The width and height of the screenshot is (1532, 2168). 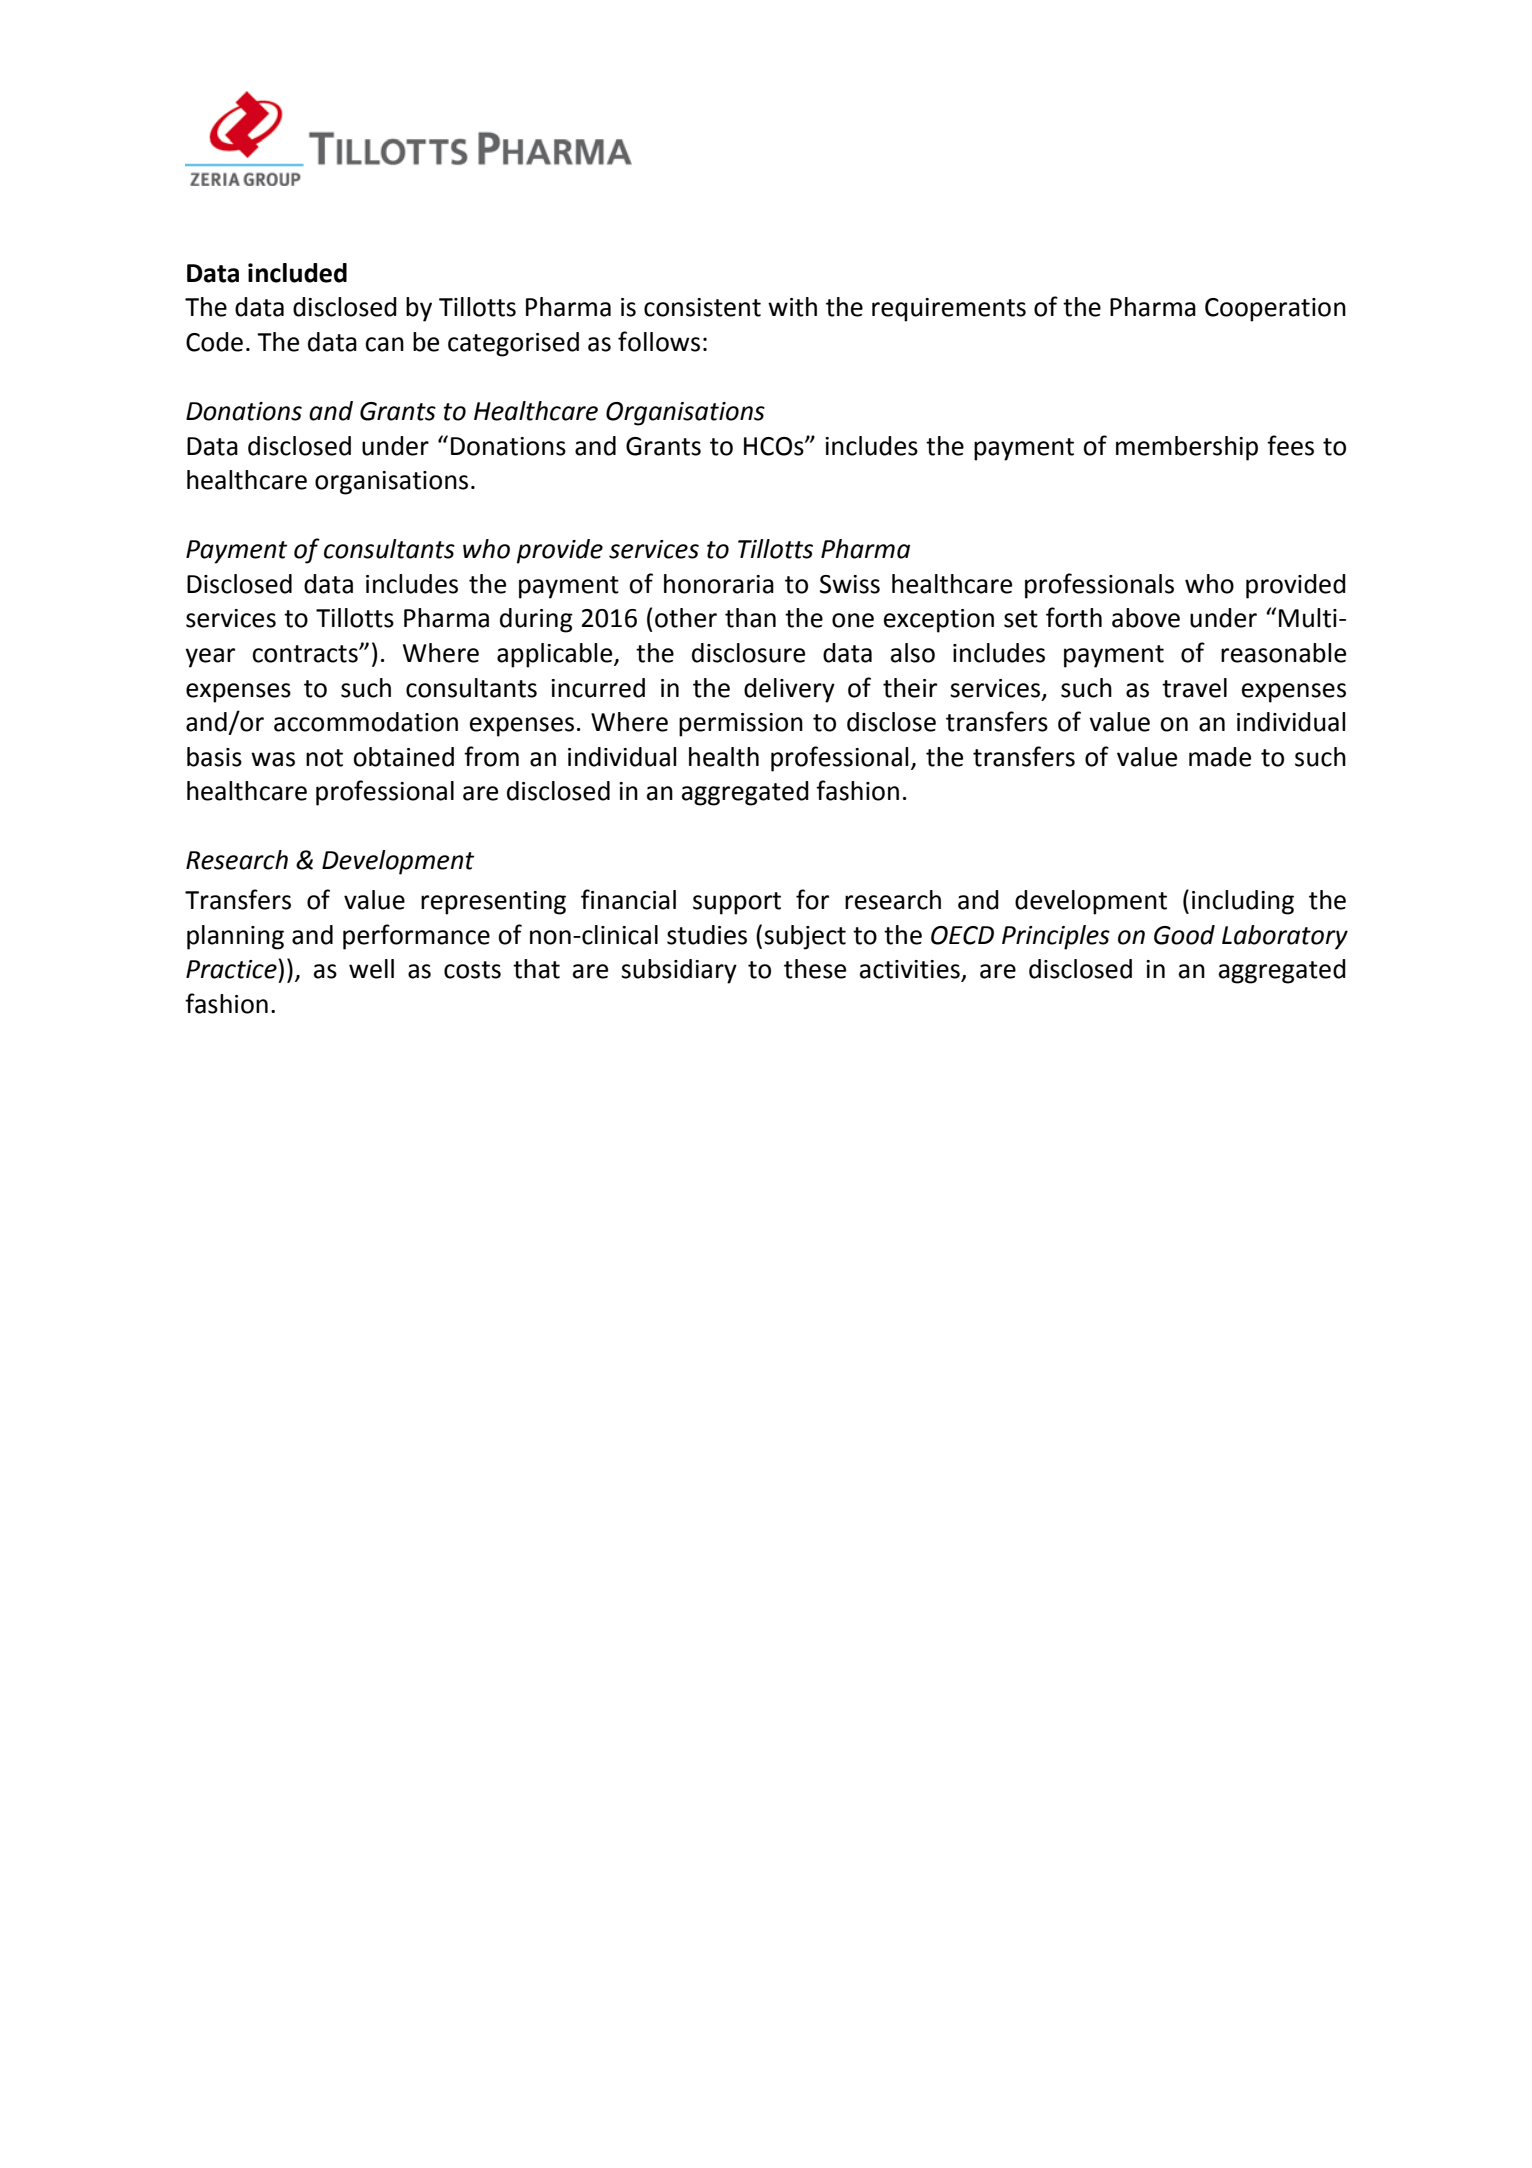 What do you see at coordinates (1146, 618) in the screenshot?
I see `above` at bounding box center [1146, 618].
